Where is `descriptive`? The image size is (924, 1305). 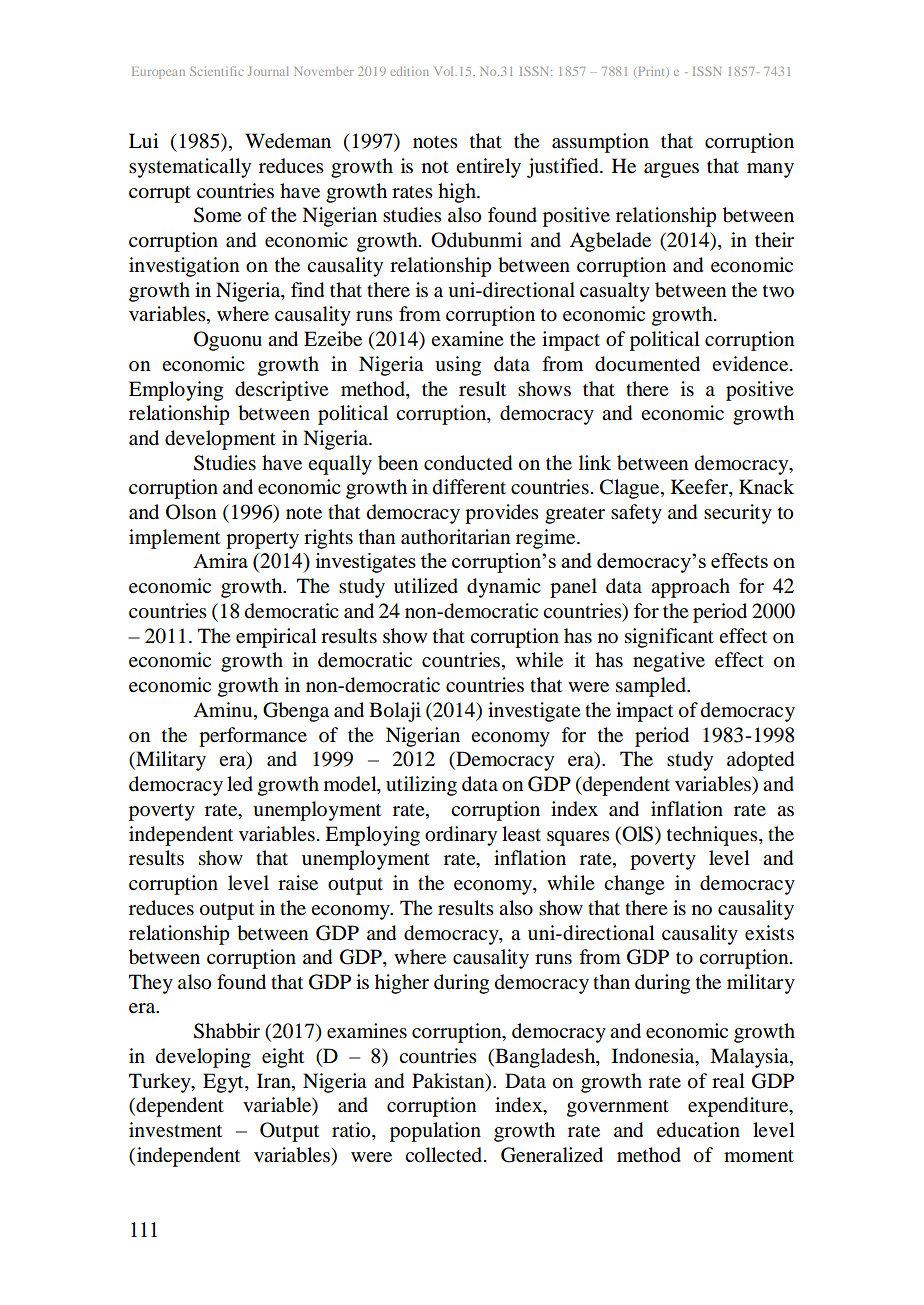
descriptive is located at coordinates (281, 391).
